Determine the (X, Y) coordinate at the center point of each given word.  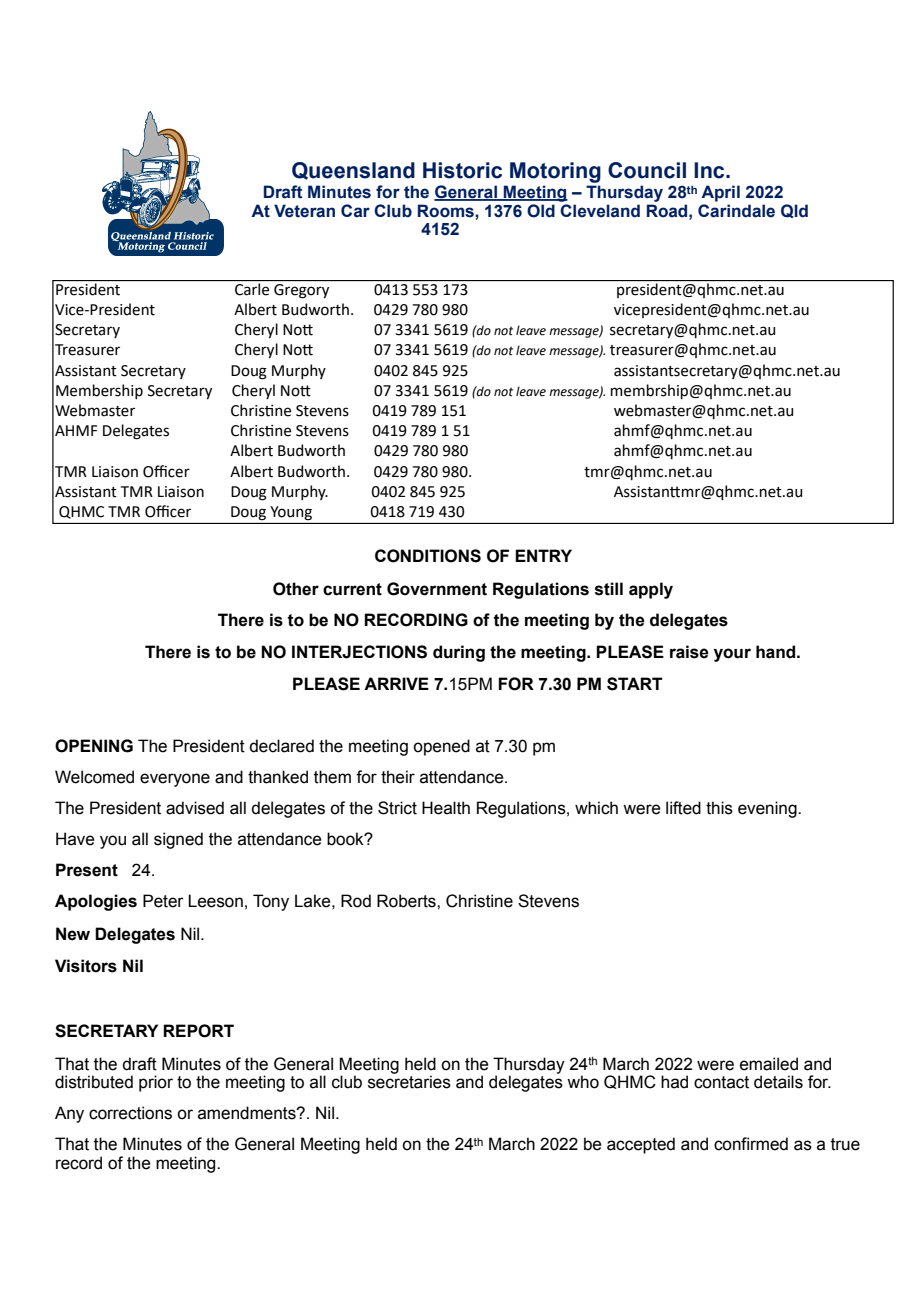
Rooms (447, 211)
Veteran (304, 211)
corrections (130, 1113)
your (732, 655)
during (459, 653)
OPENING (94, 746)
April (720, 193)
